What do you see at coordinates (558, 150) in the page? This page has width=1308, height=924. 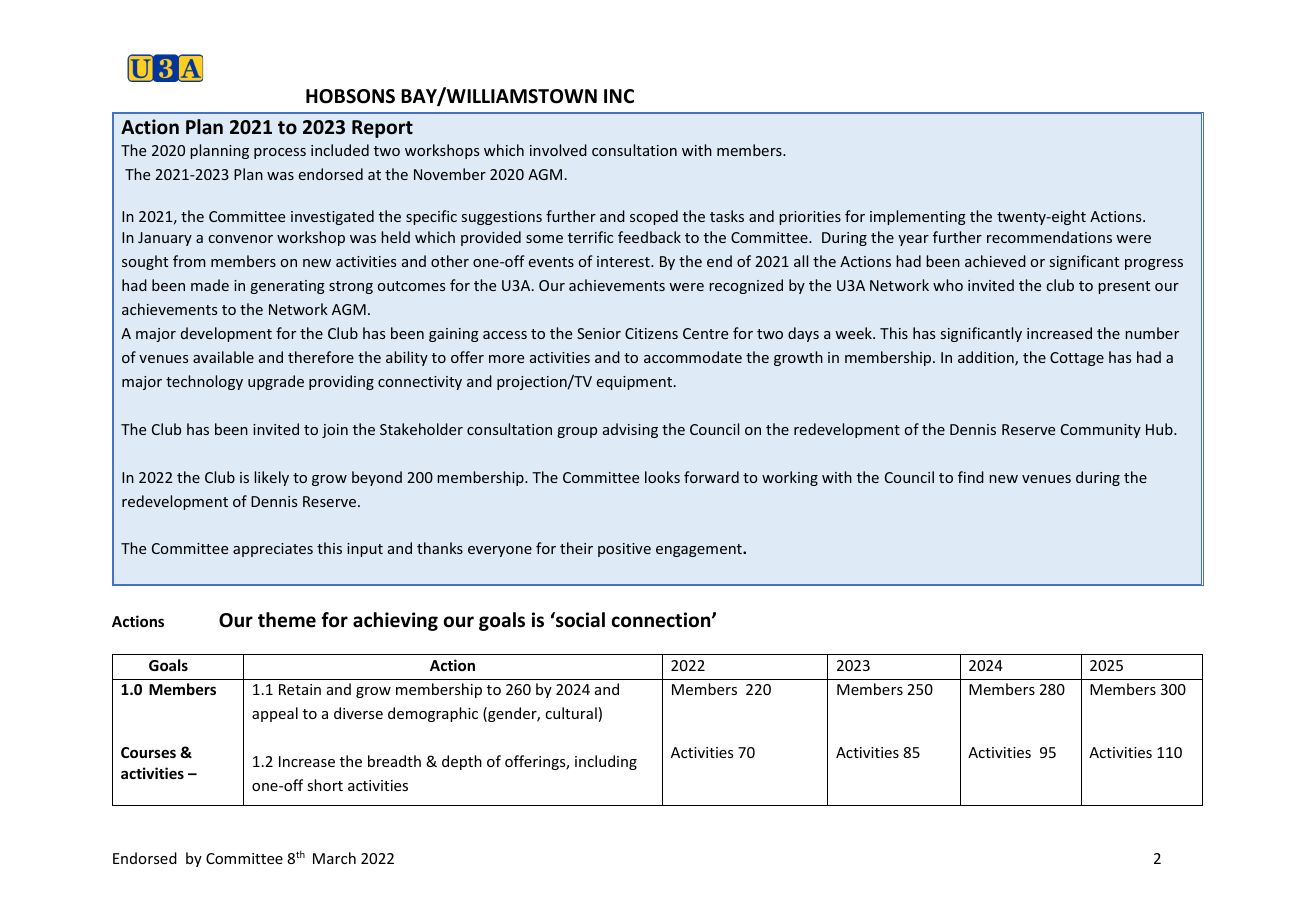 I see `involved` at bounding box center [558, 150].
